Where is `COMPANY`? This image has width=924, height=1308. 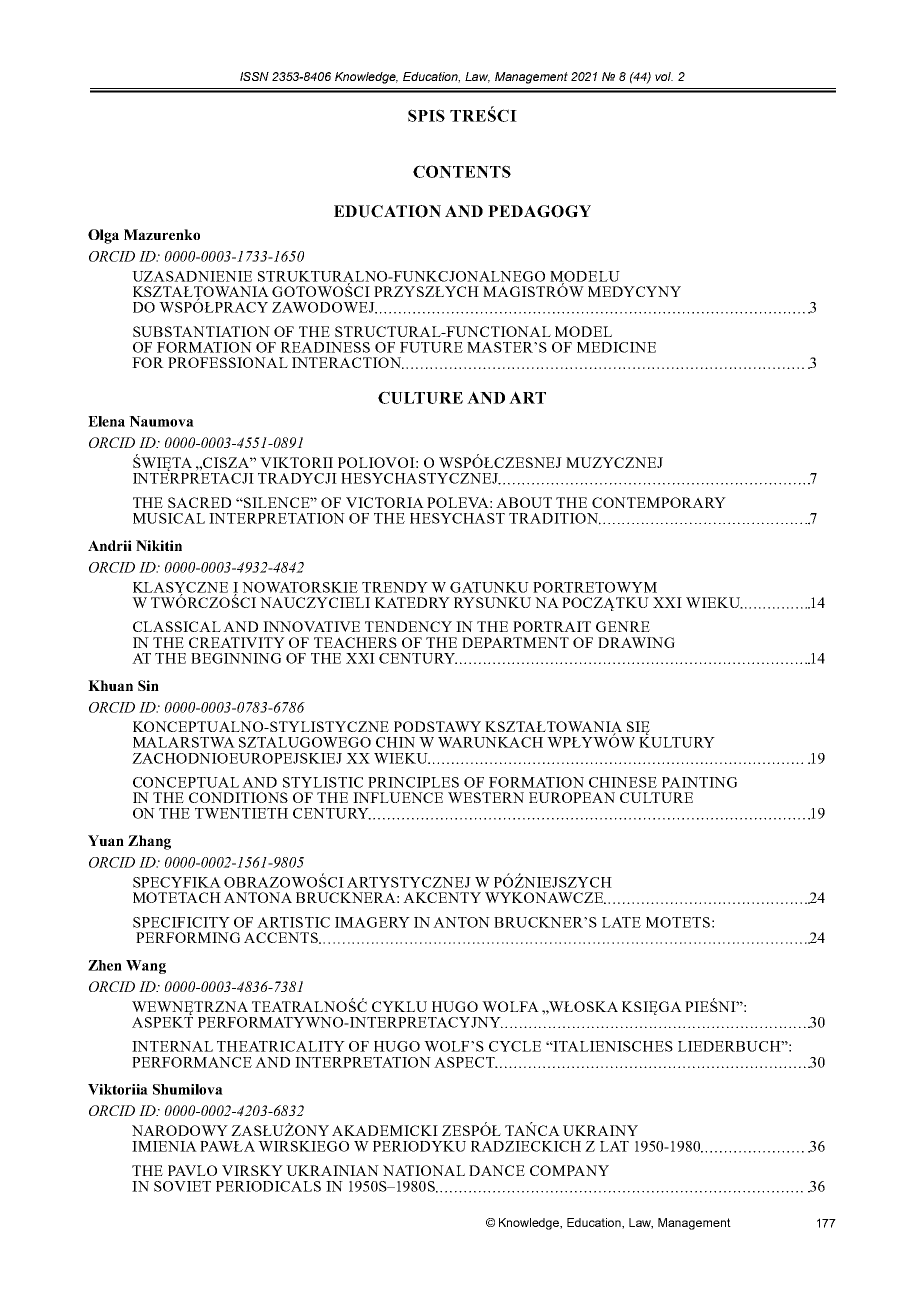
COMPANY is located at coordinates (569, 1170).
